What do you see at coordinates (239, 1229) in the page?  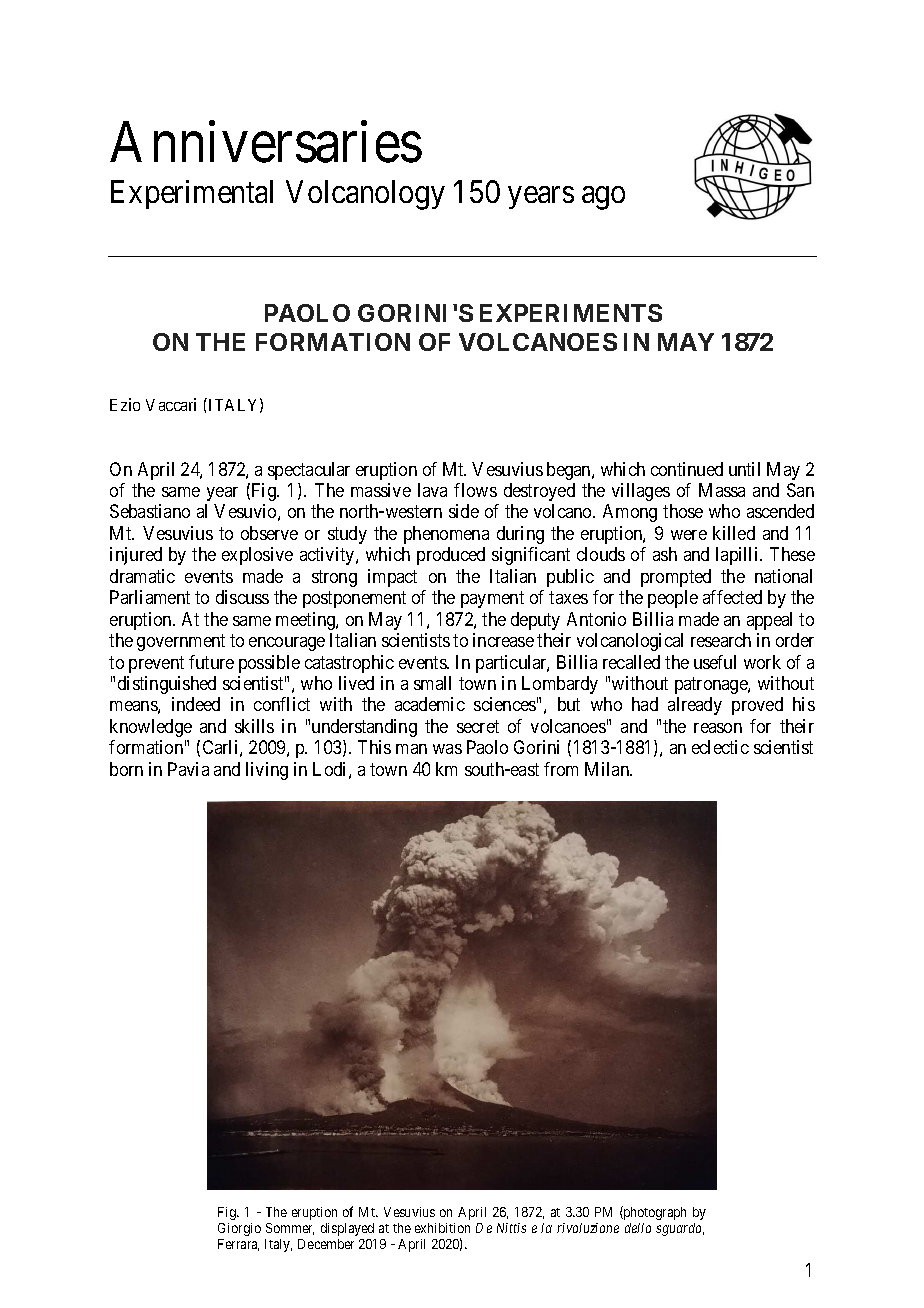 I see `Giorgio` at bounding box center [239, 1229].
